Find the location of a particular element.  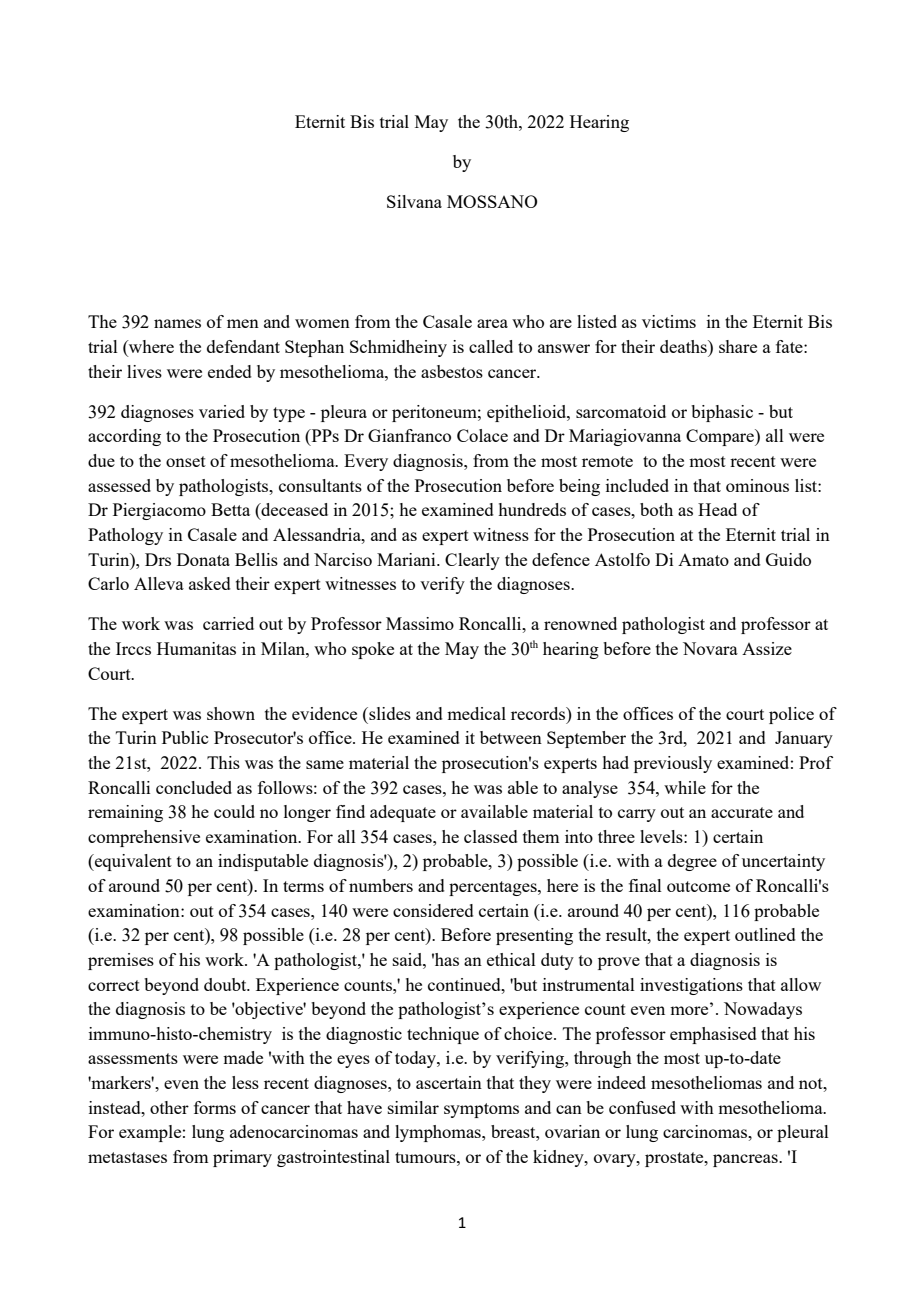

Massimo is located at coordinates (420, 623).
